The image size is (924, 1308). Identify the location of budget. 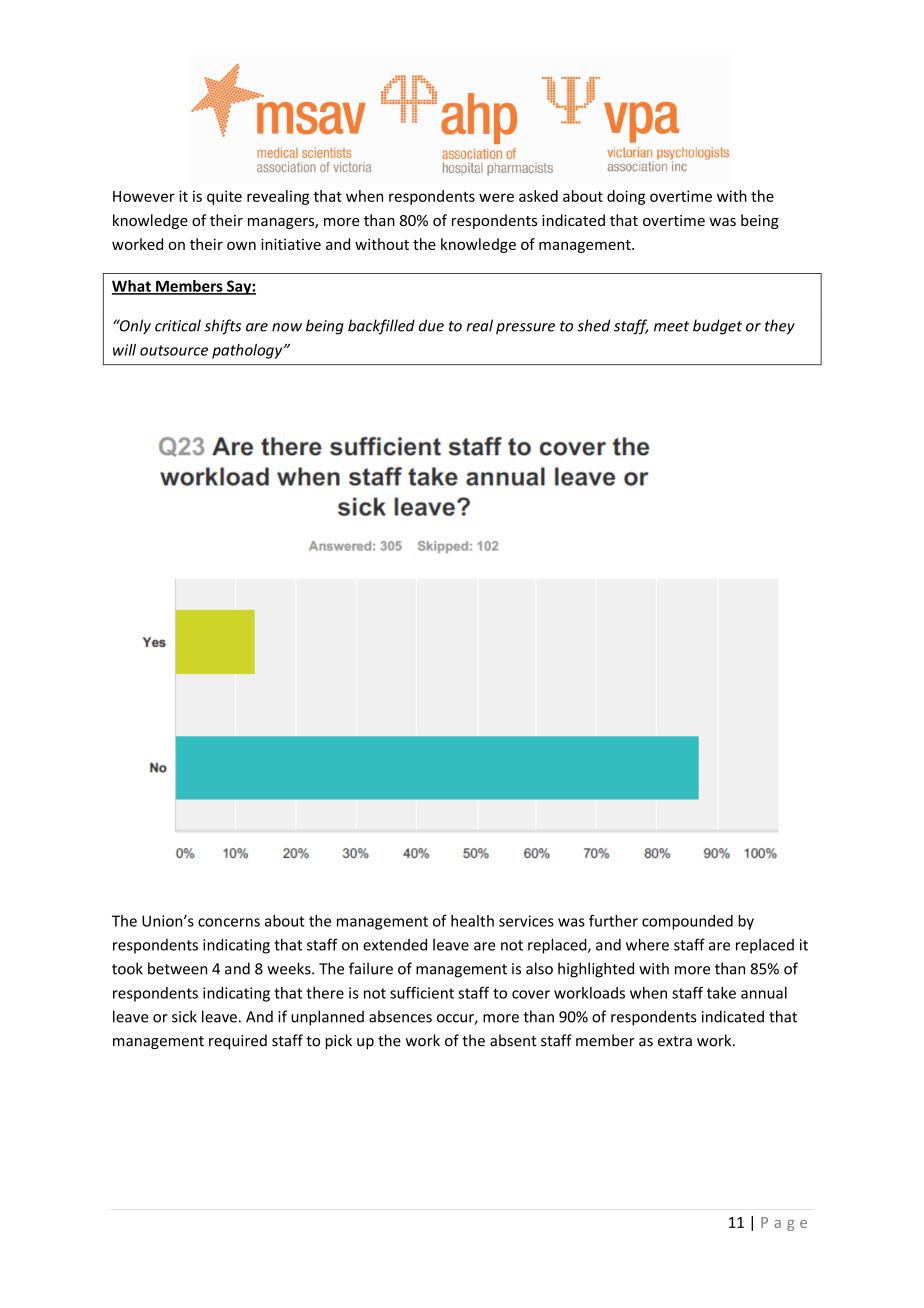
(717, 327).
